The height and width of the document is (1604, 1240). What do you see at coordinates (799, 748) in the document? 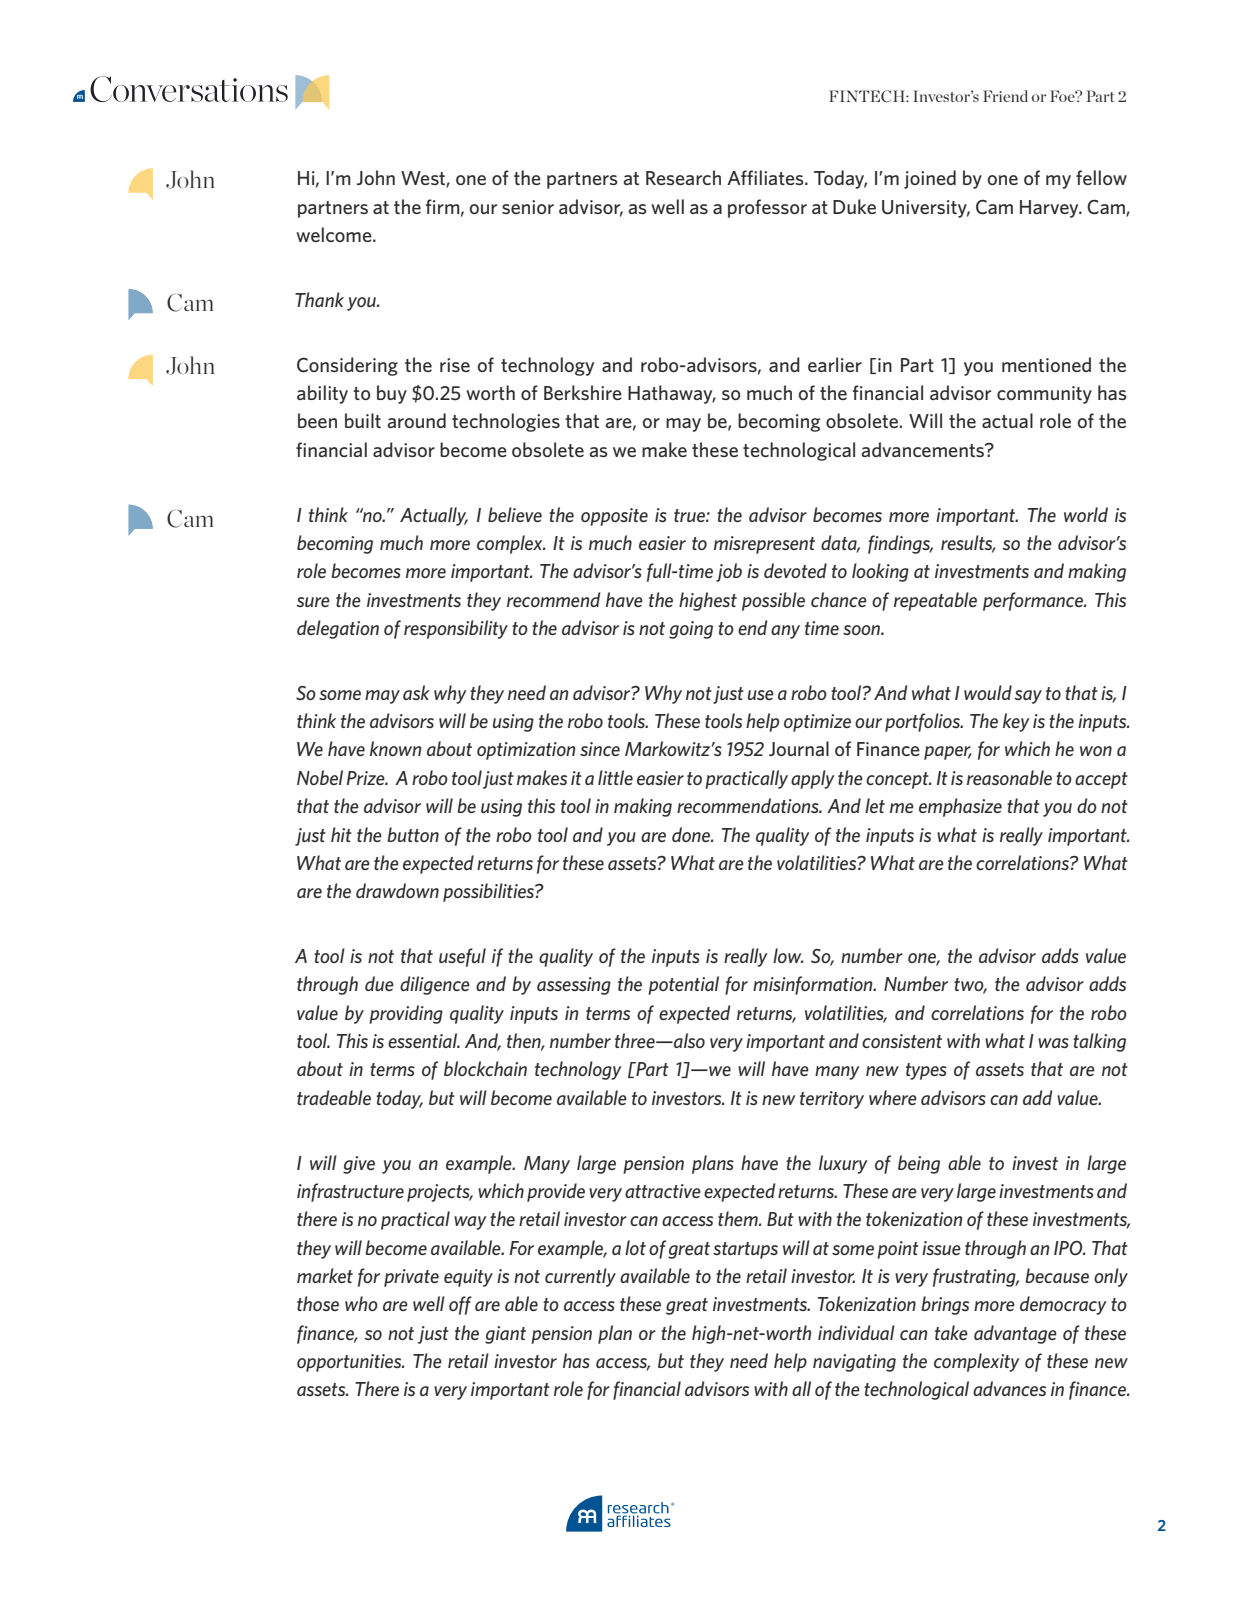
I see `Journal` at bounding box center [799, 748].
